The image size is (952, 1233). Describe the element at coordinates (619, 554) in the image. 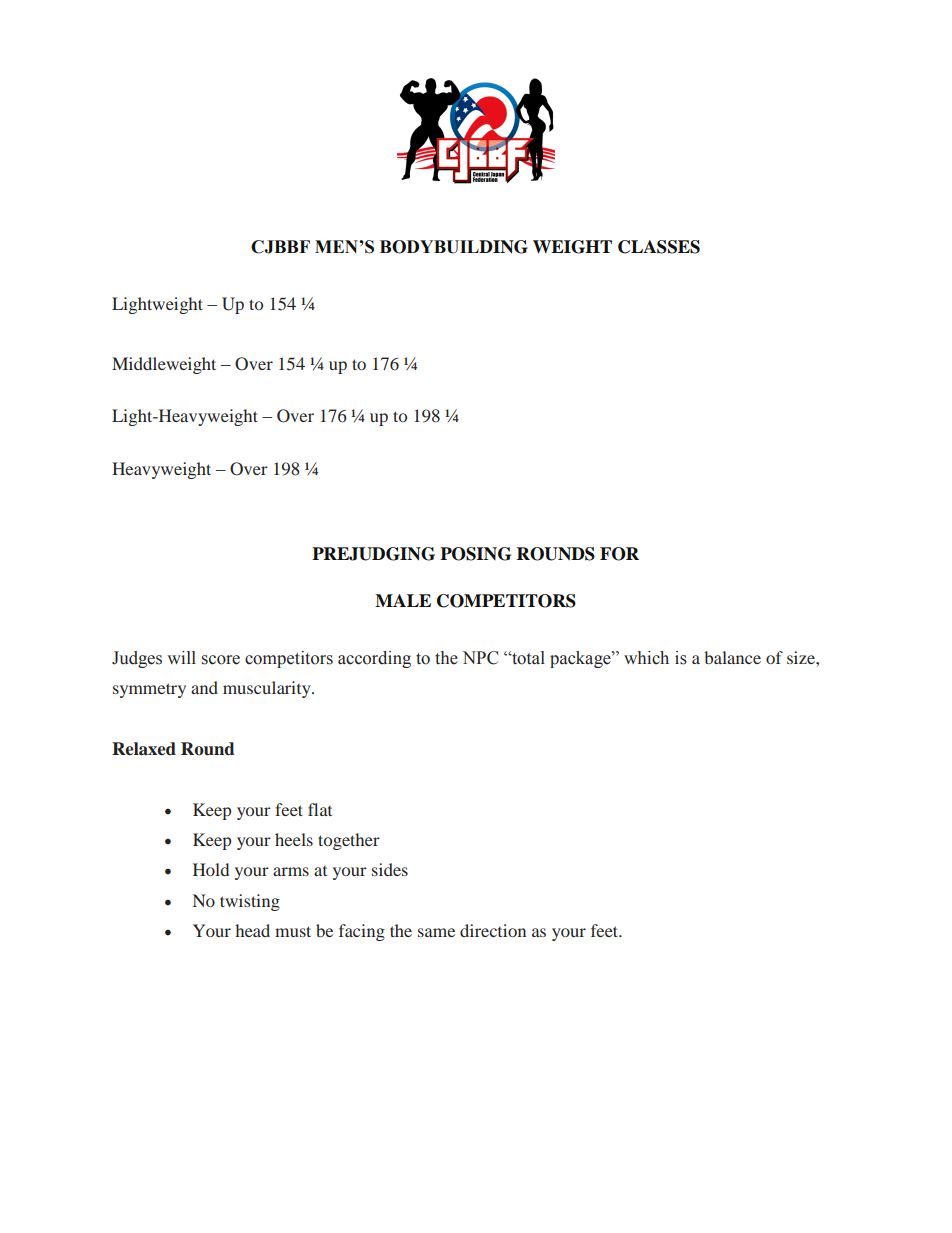

I see `FOR` at that location.
